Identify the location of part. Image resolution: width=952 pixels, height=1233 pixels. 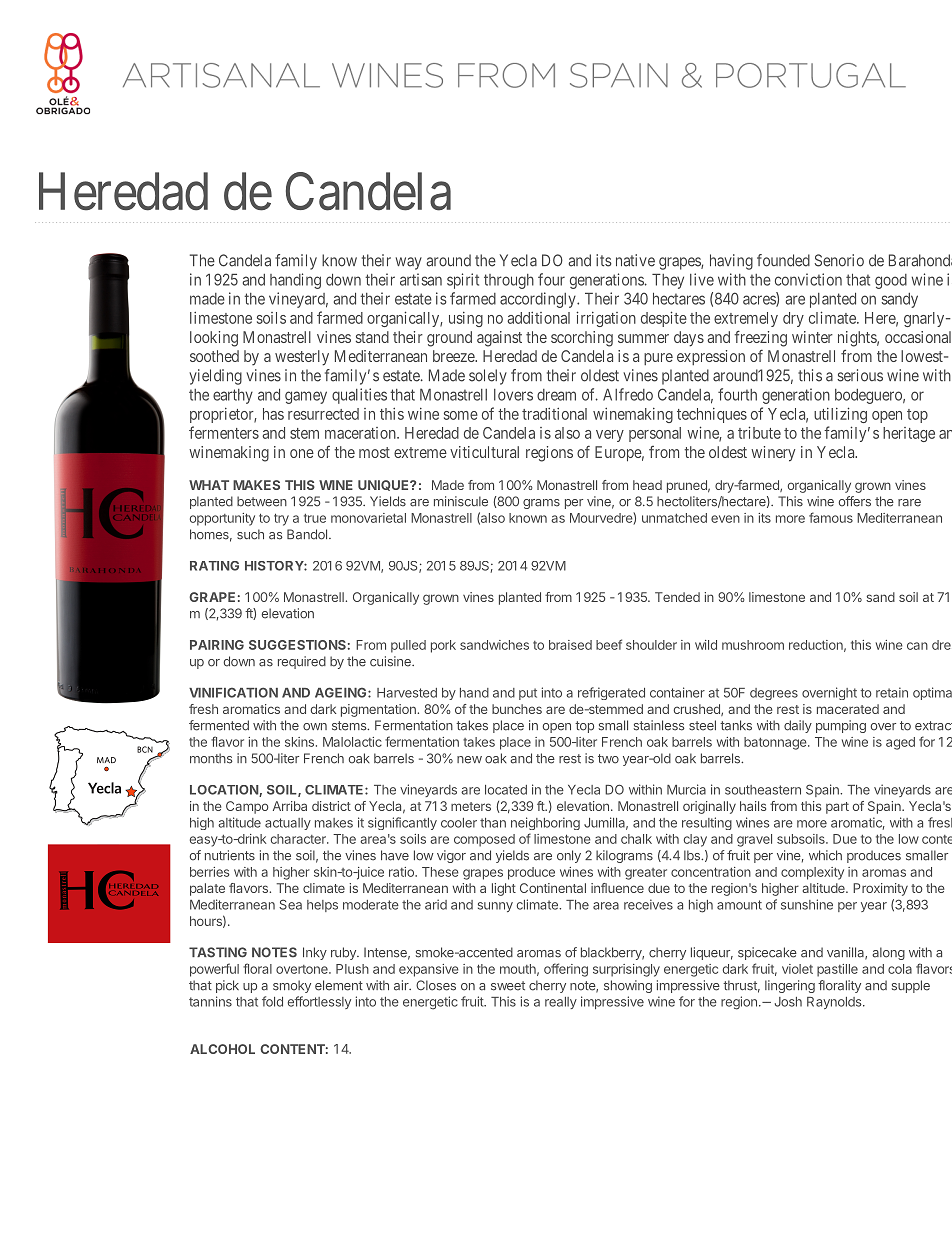
(837, 808).
